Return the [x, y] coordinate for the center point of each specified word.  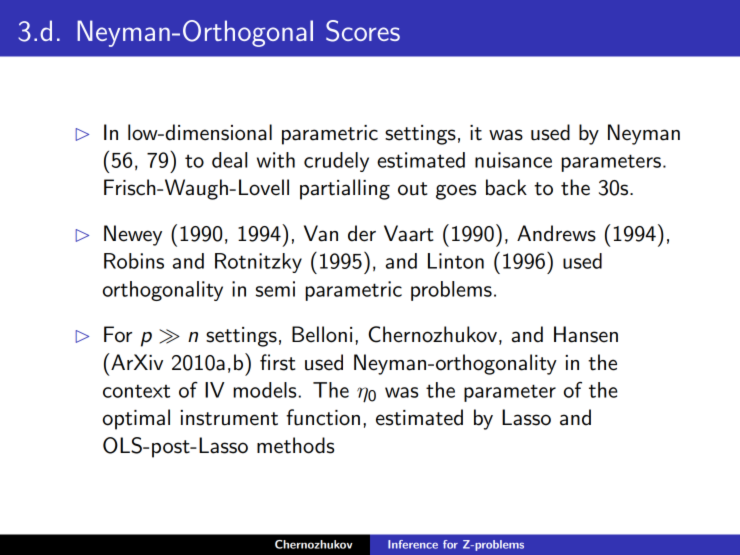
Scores [363, 31]
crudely [336, 162]
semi [275, 289]
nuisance [513, 160]
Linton [456, 261]
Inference [413, 544]
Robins [134, 261]
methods [295, 445]
